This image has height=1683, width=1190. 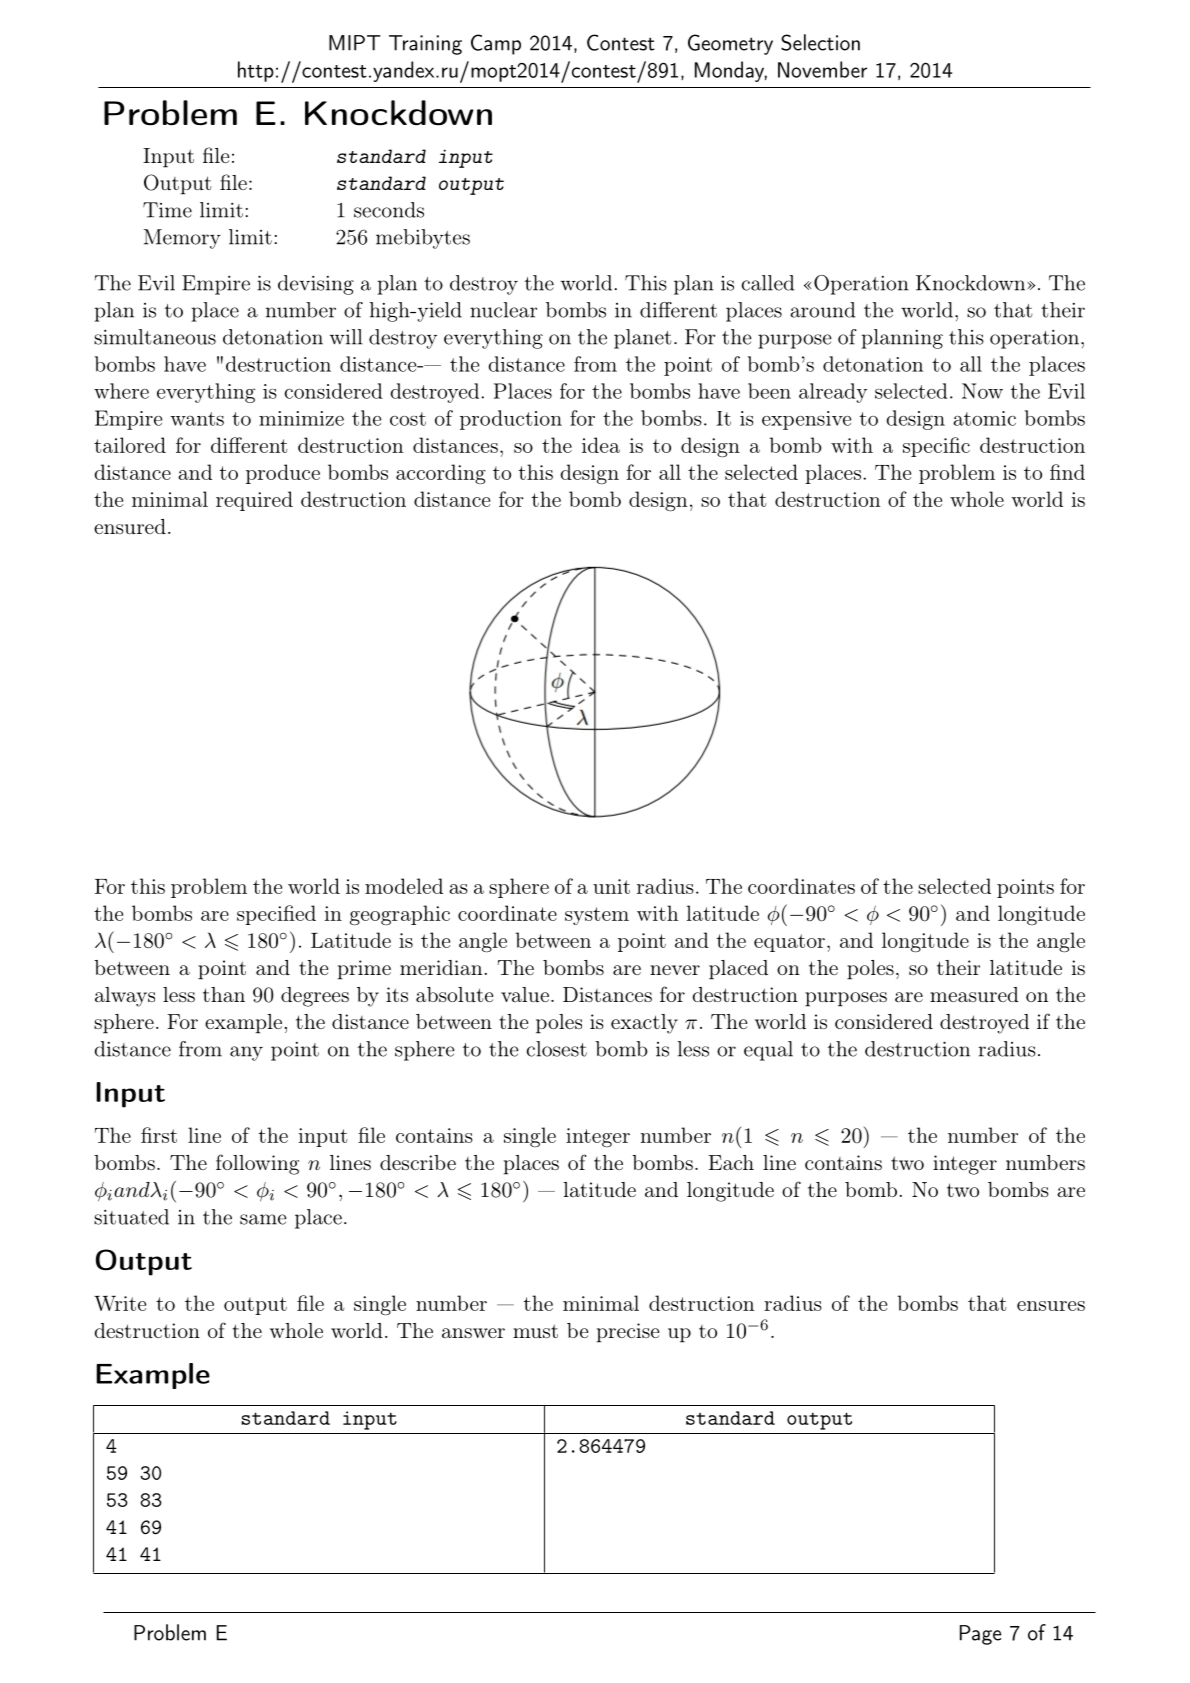 What do you see at coordinates (496, 44) in the image?
I see `Camp` at bounding box center [496, 44].
